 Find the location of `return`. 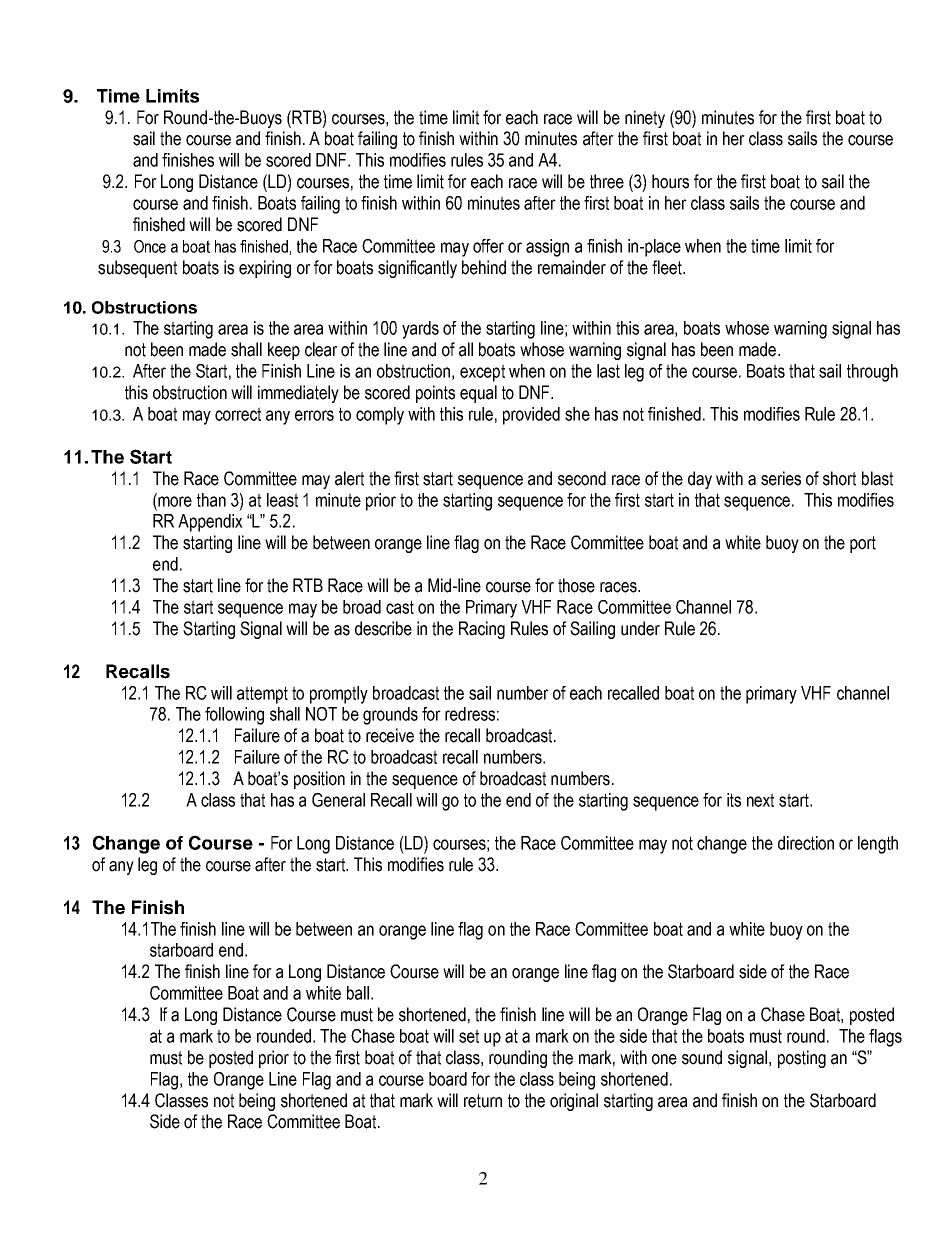

return is located at coordinates (483, 1101).
